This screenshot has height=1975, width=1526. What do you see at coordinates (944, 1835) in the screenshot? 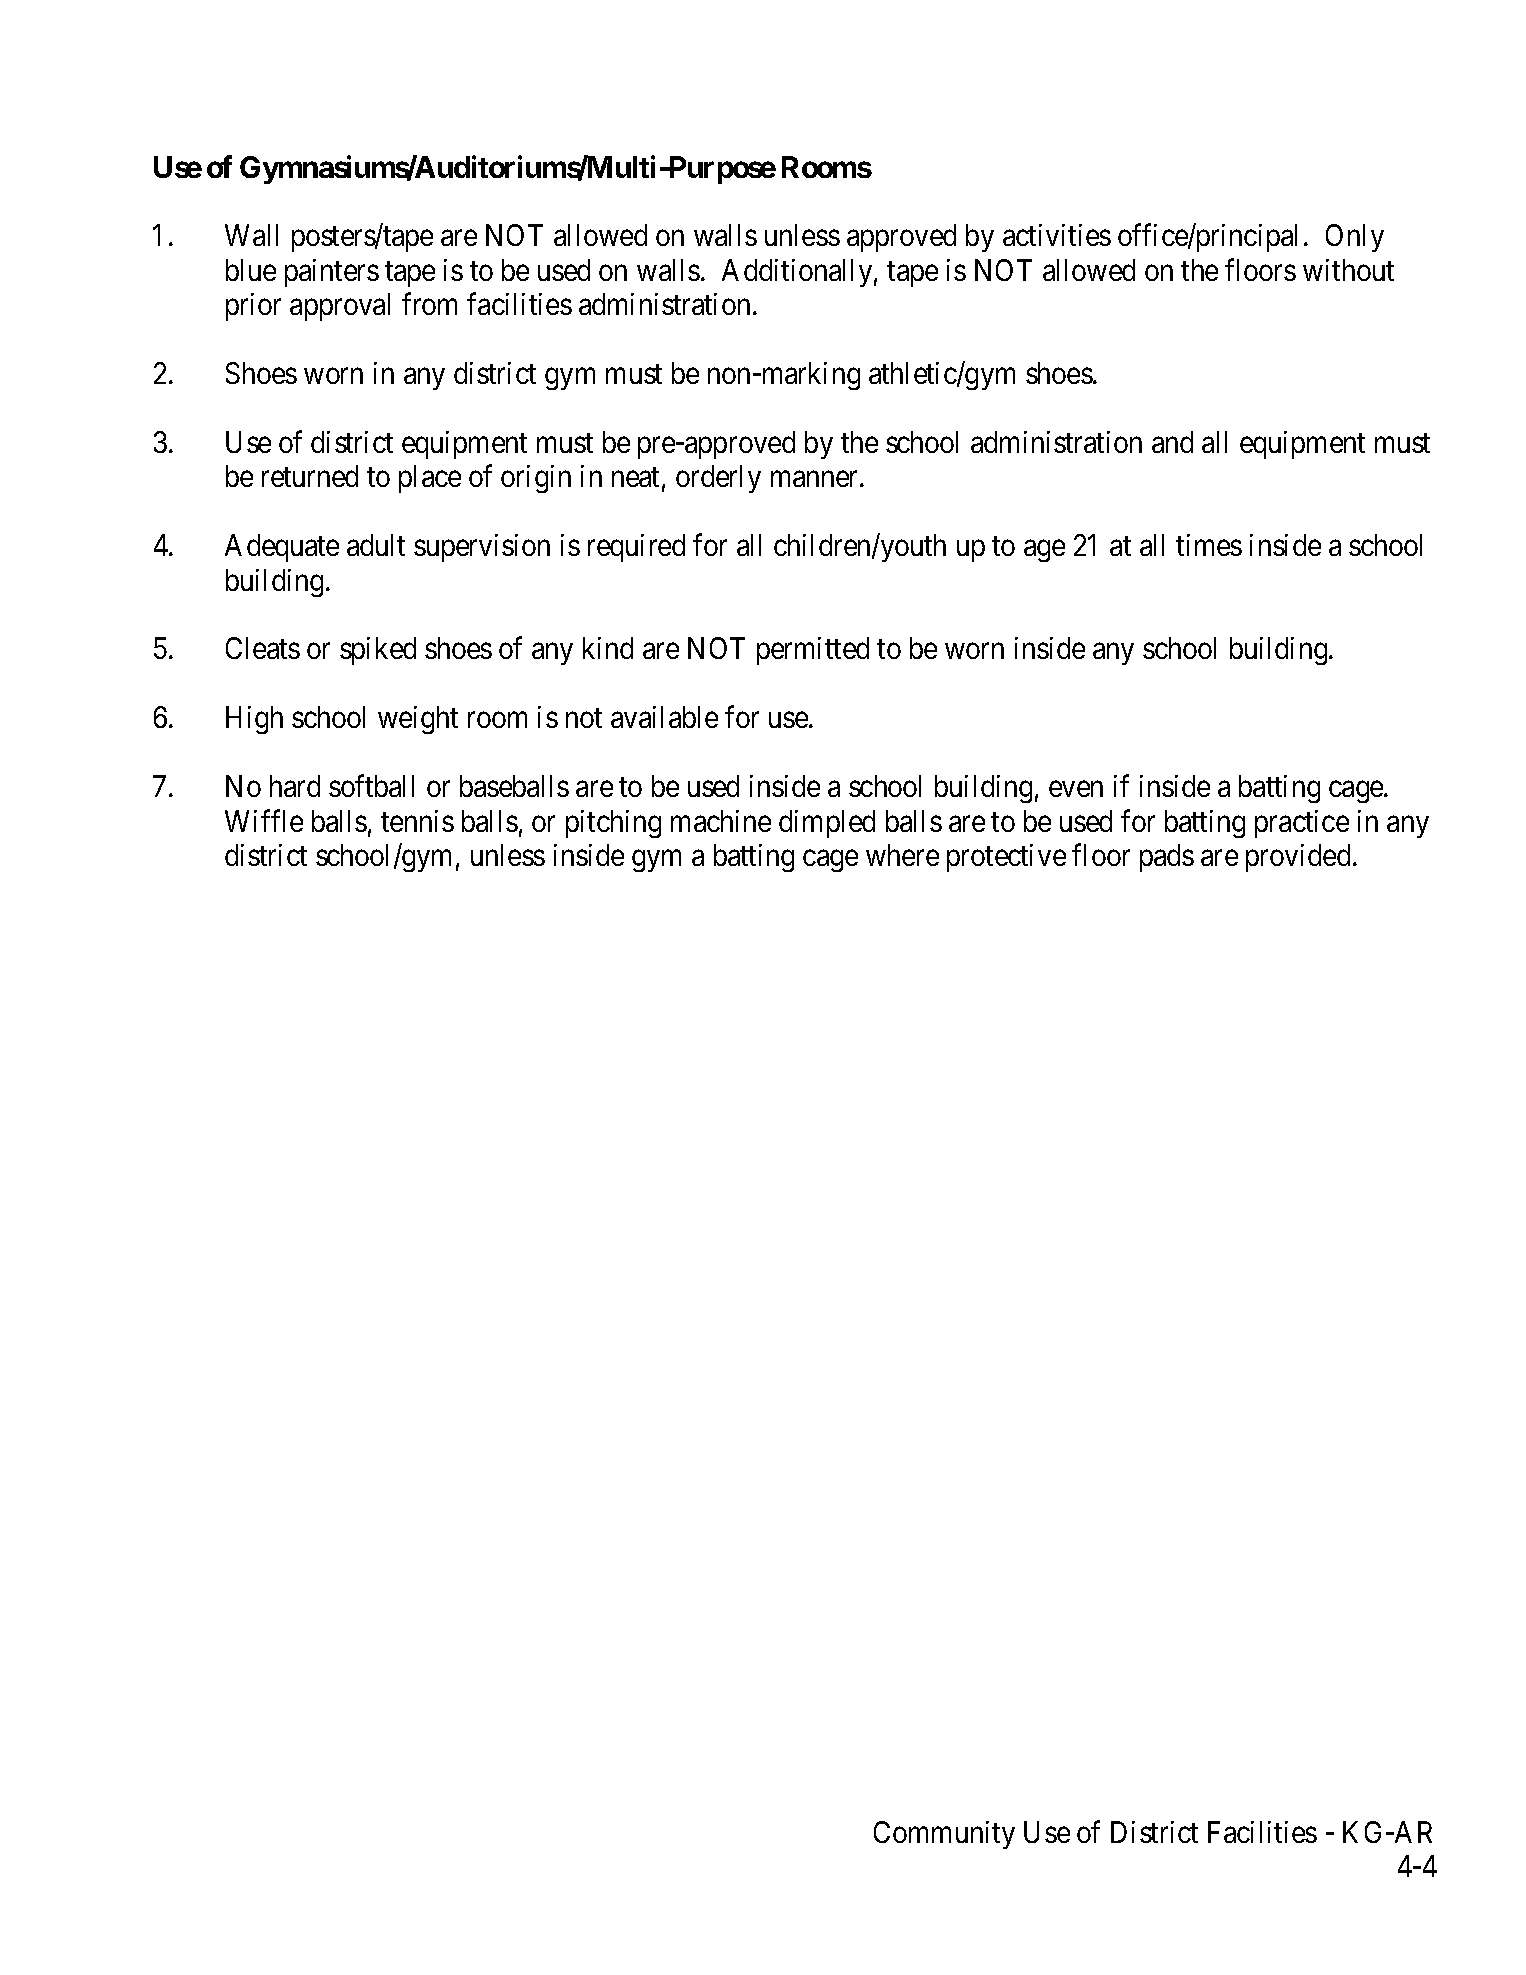
I see `Community` at bounding box center [944, 1835].
